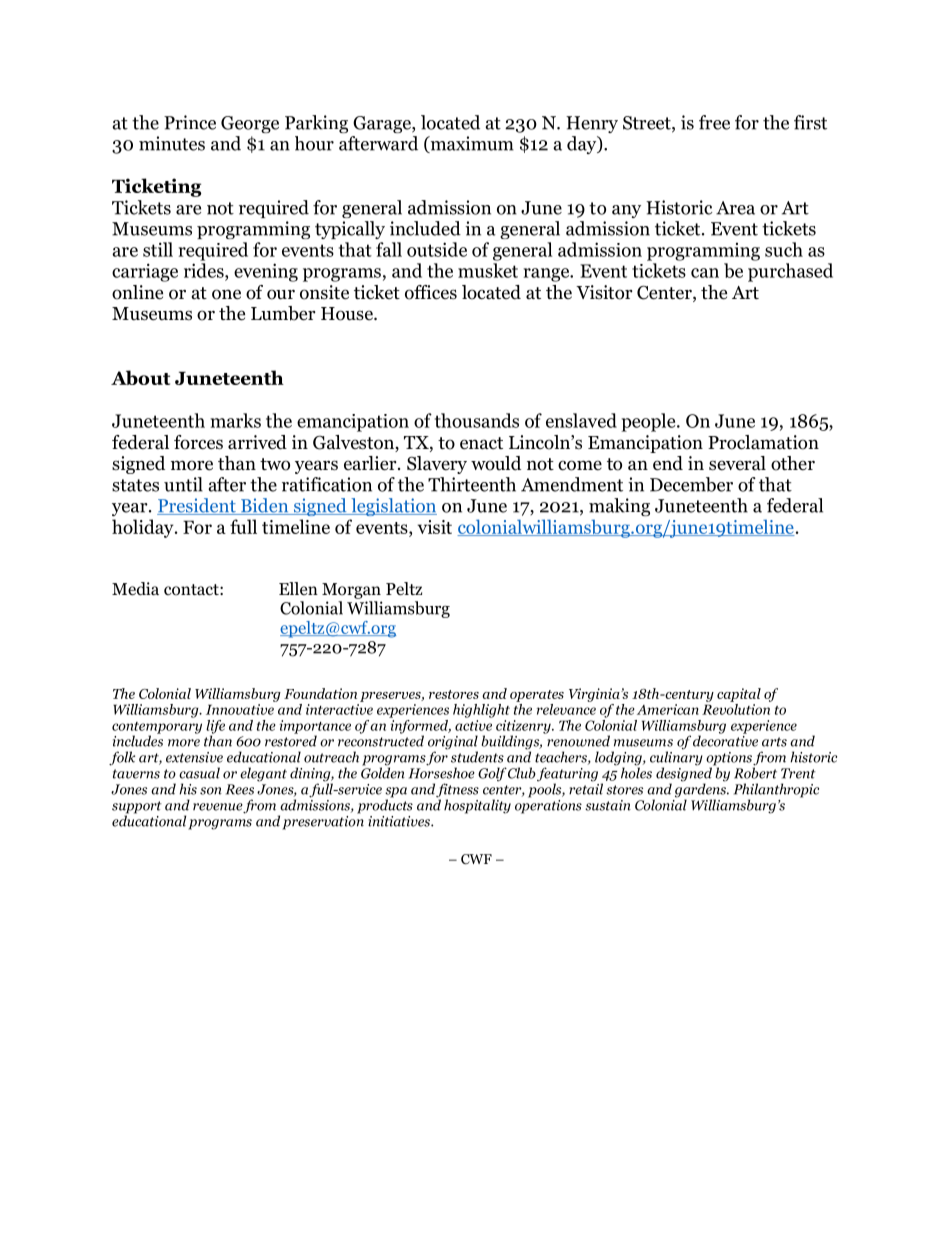 The height and width of the screenshot is (1233, 952). Describe the element at coordinates (472, 484) in the screenshot. I see `Thirteenth` at that location.
